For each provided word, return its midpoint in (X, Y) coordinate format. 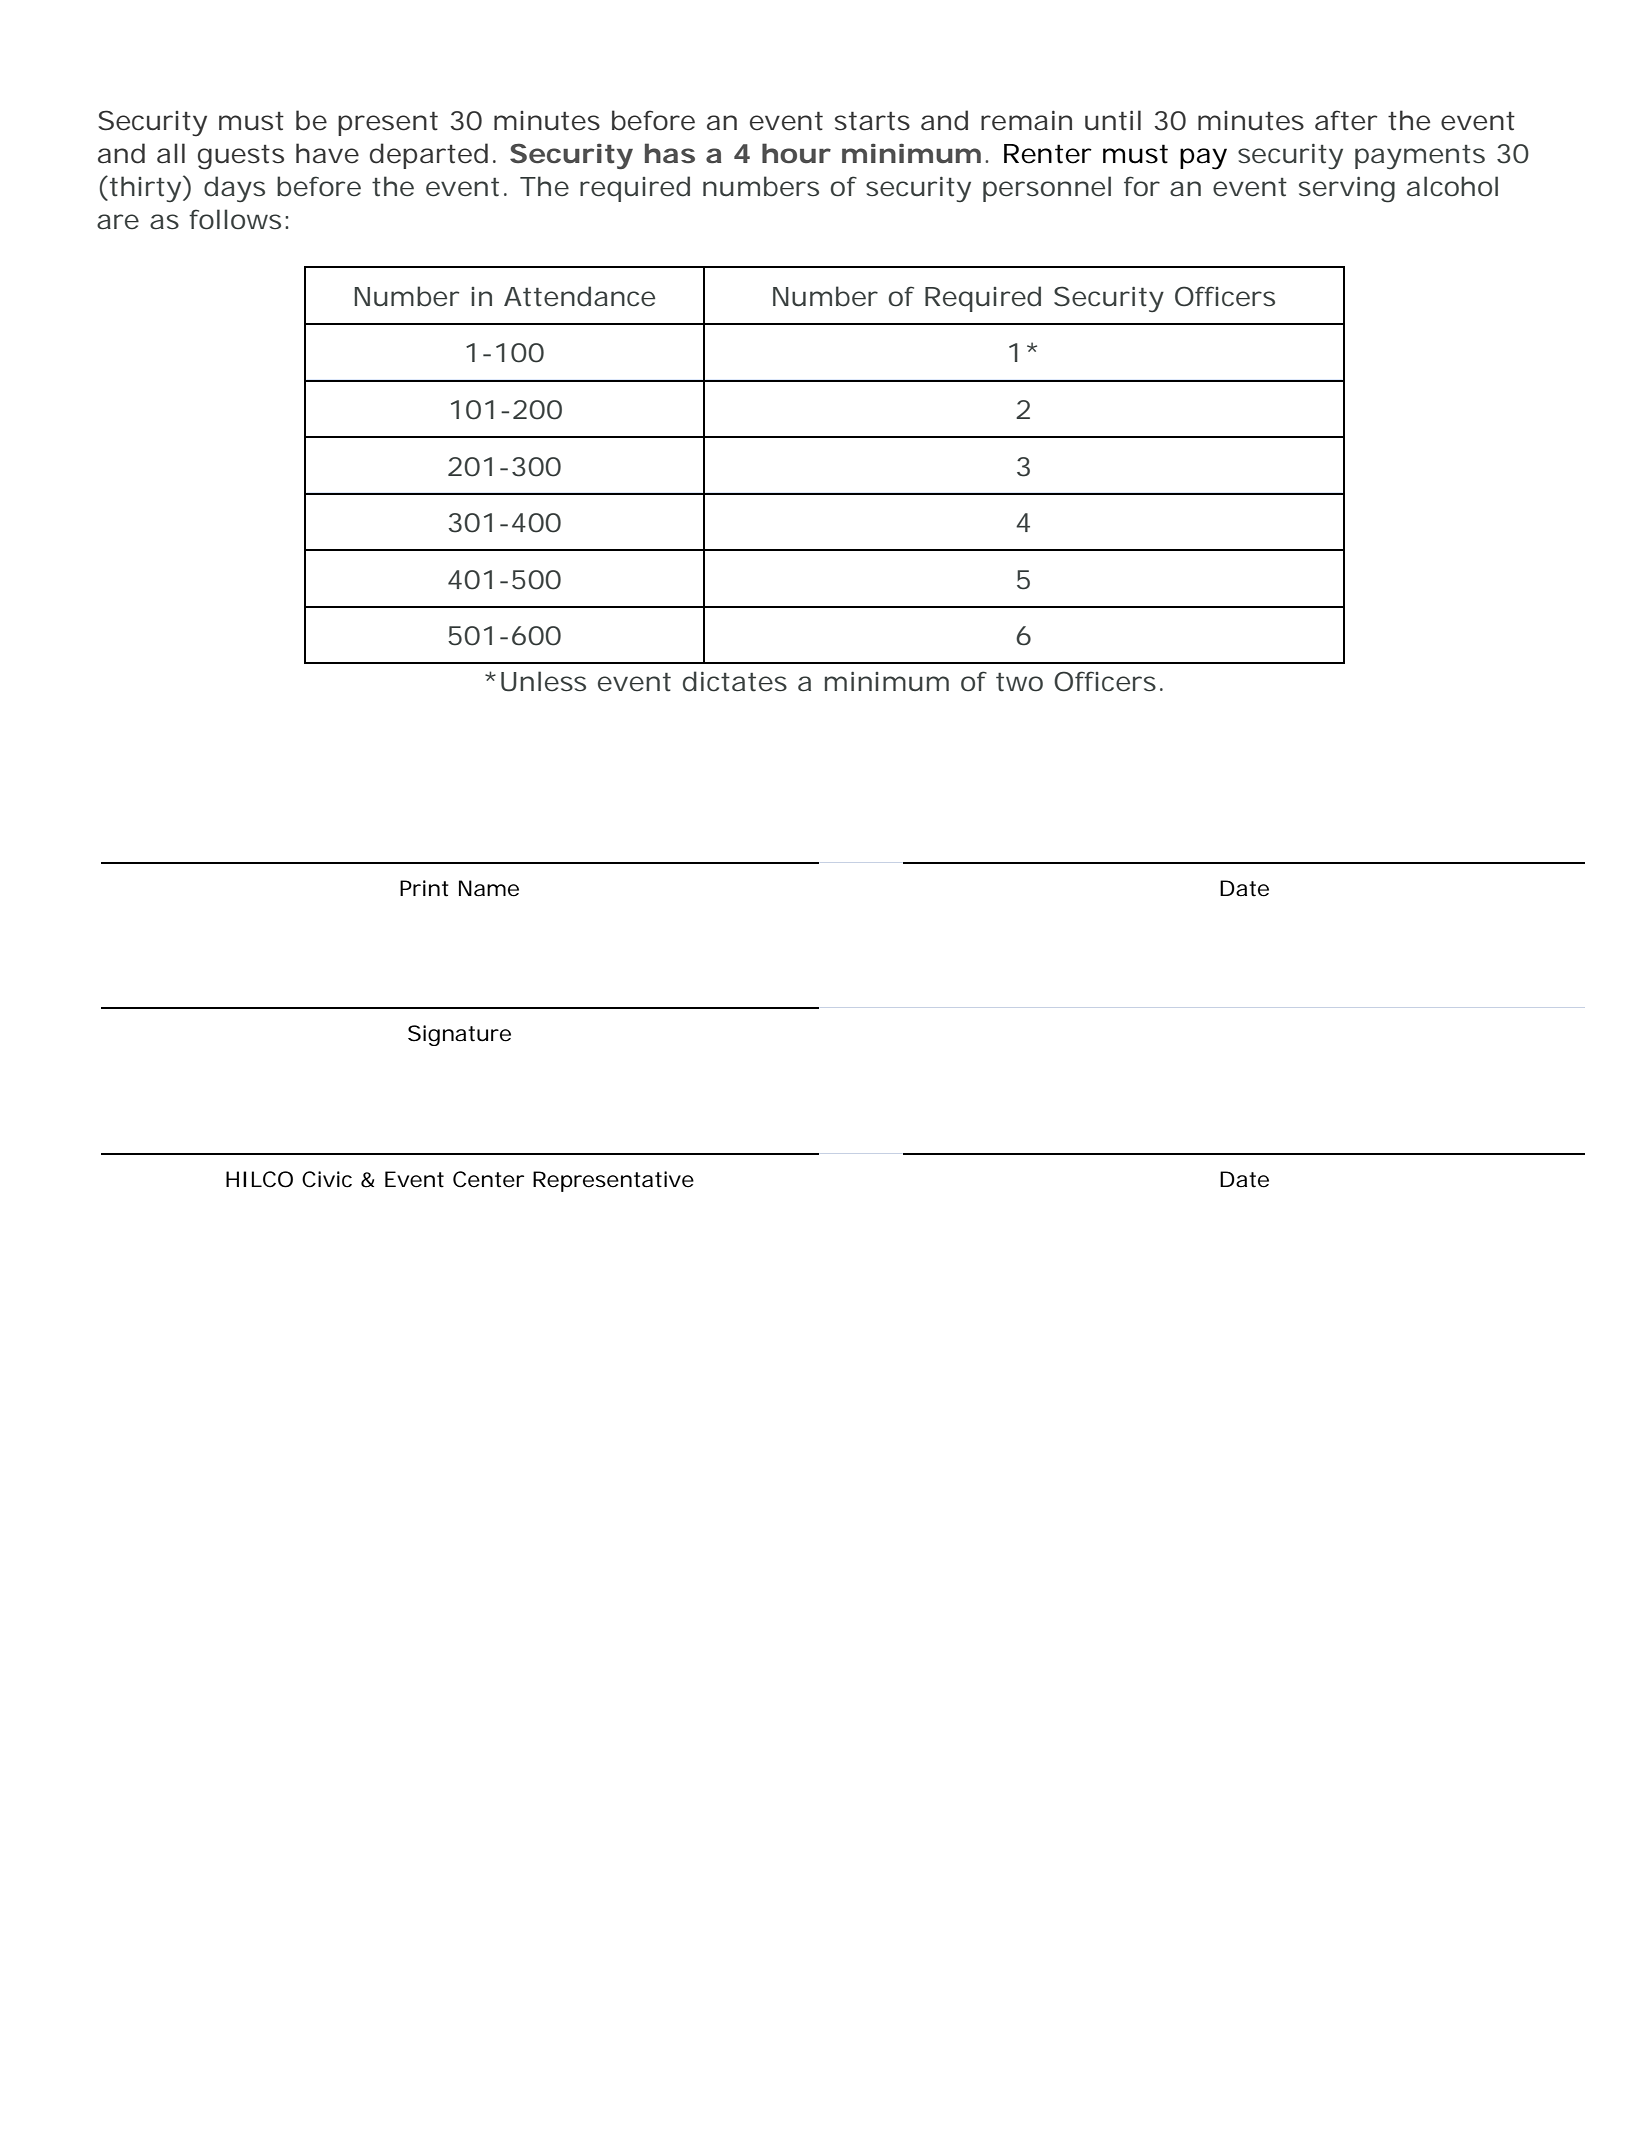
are (118, 222)
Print (424, 888)
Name (489, 888)
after (1346, 120)
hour (796, 153)
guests (241, 157)
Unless (543, 681)
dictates (735, 681)
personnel (1047, 189)
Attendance (579, 296)
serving (1347, 190)
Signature (459, 1035)
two (1019, 682)
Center (488, 1179)
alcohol (1452, 186)
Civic (327, 1179)
